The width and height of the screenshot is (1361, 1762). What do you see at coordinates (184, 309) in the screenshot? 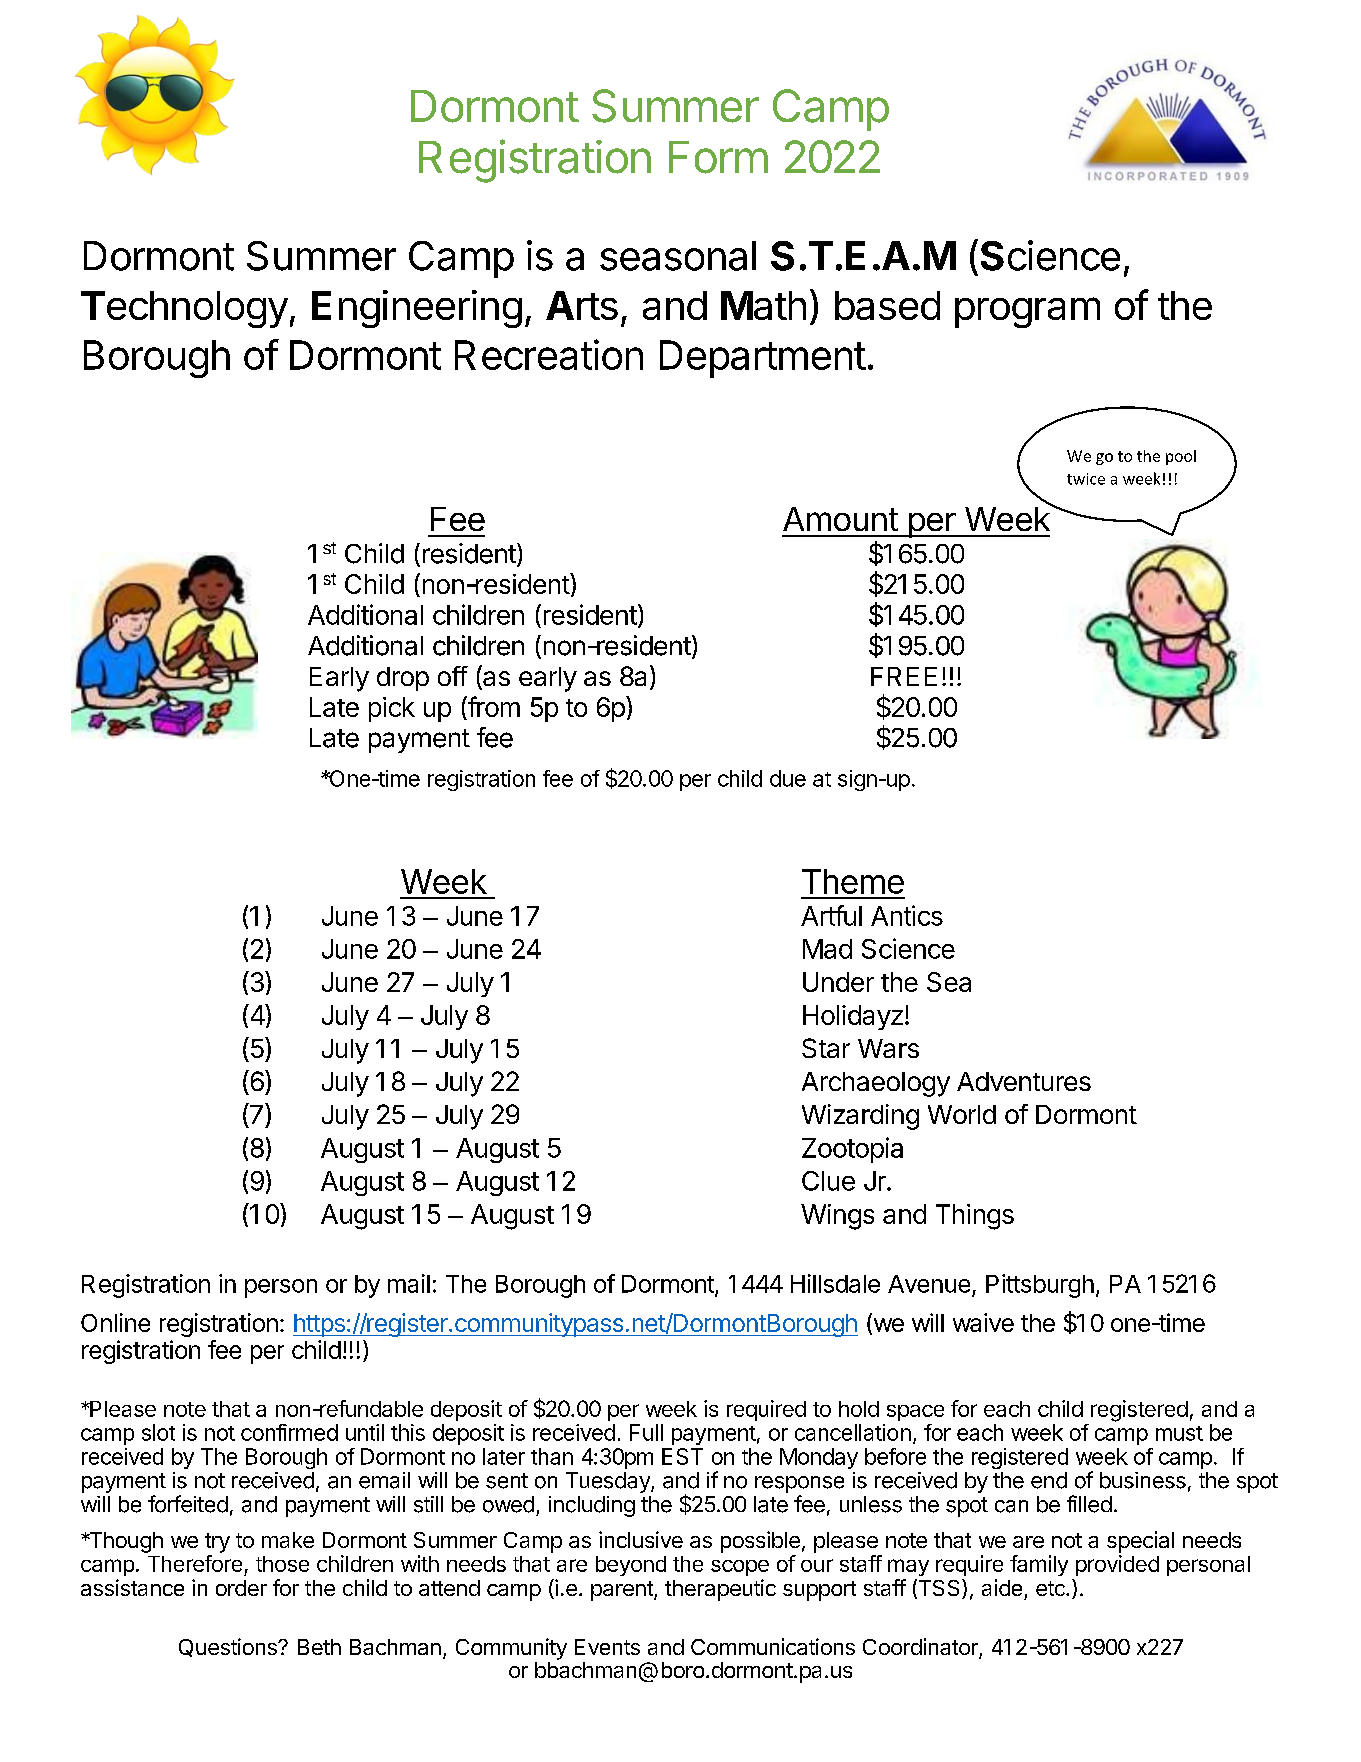
I see `Technology` at bounding box center [184, 309].
